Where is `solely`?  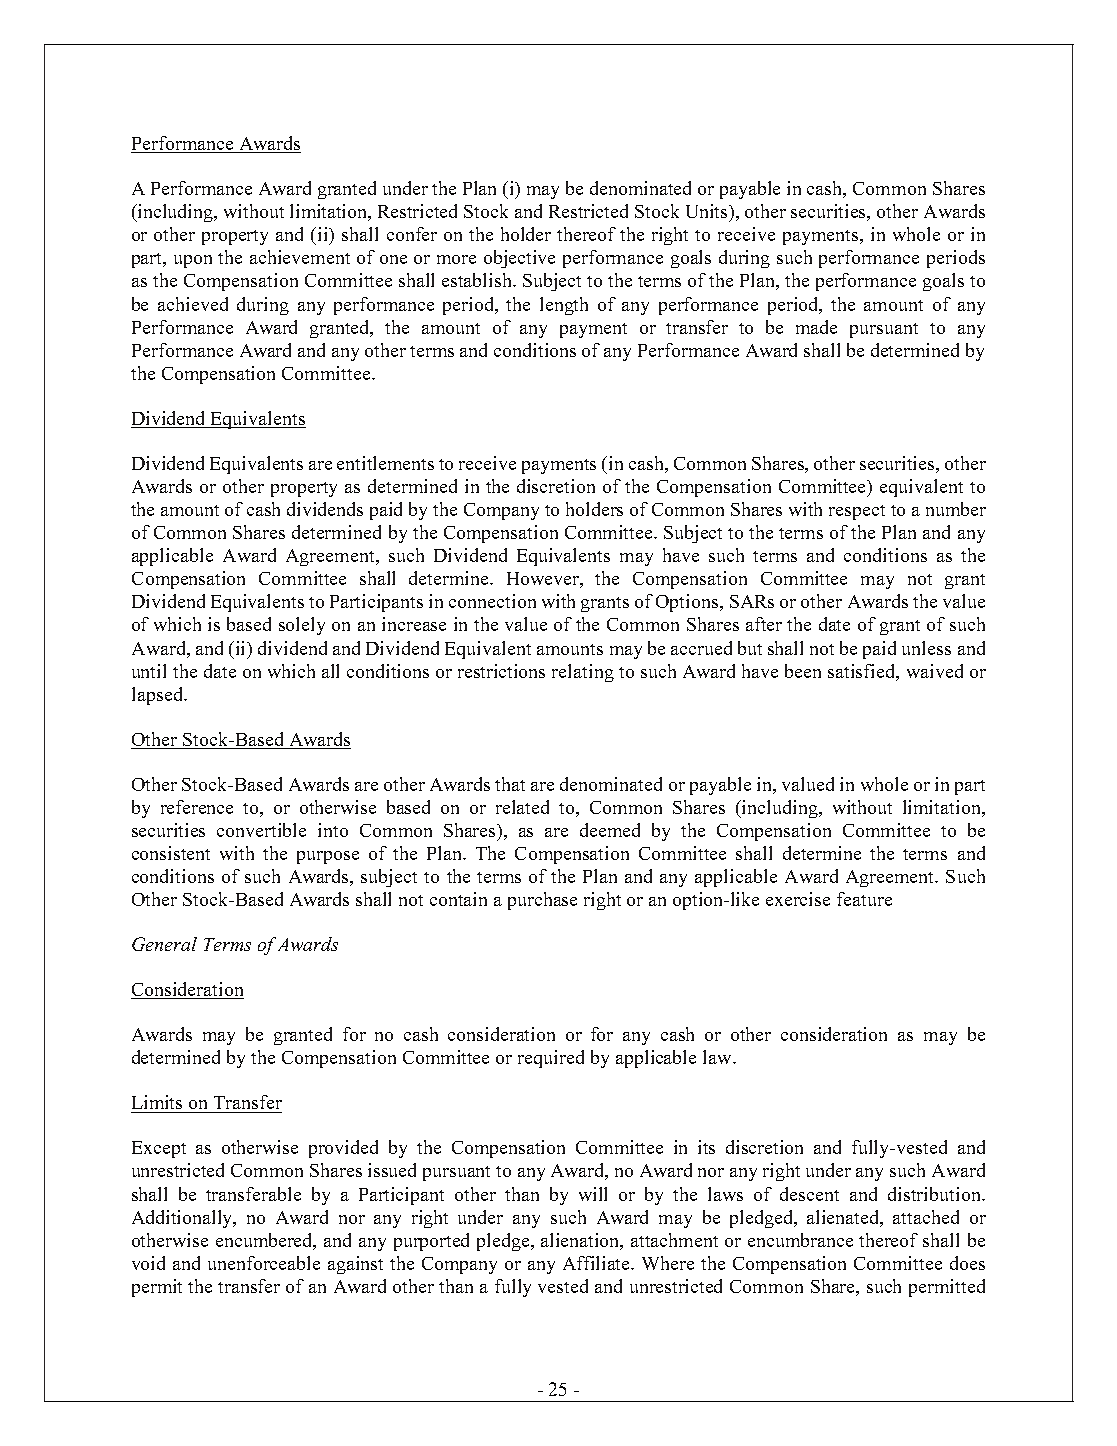 solely is located at coordinates (302, 626).
